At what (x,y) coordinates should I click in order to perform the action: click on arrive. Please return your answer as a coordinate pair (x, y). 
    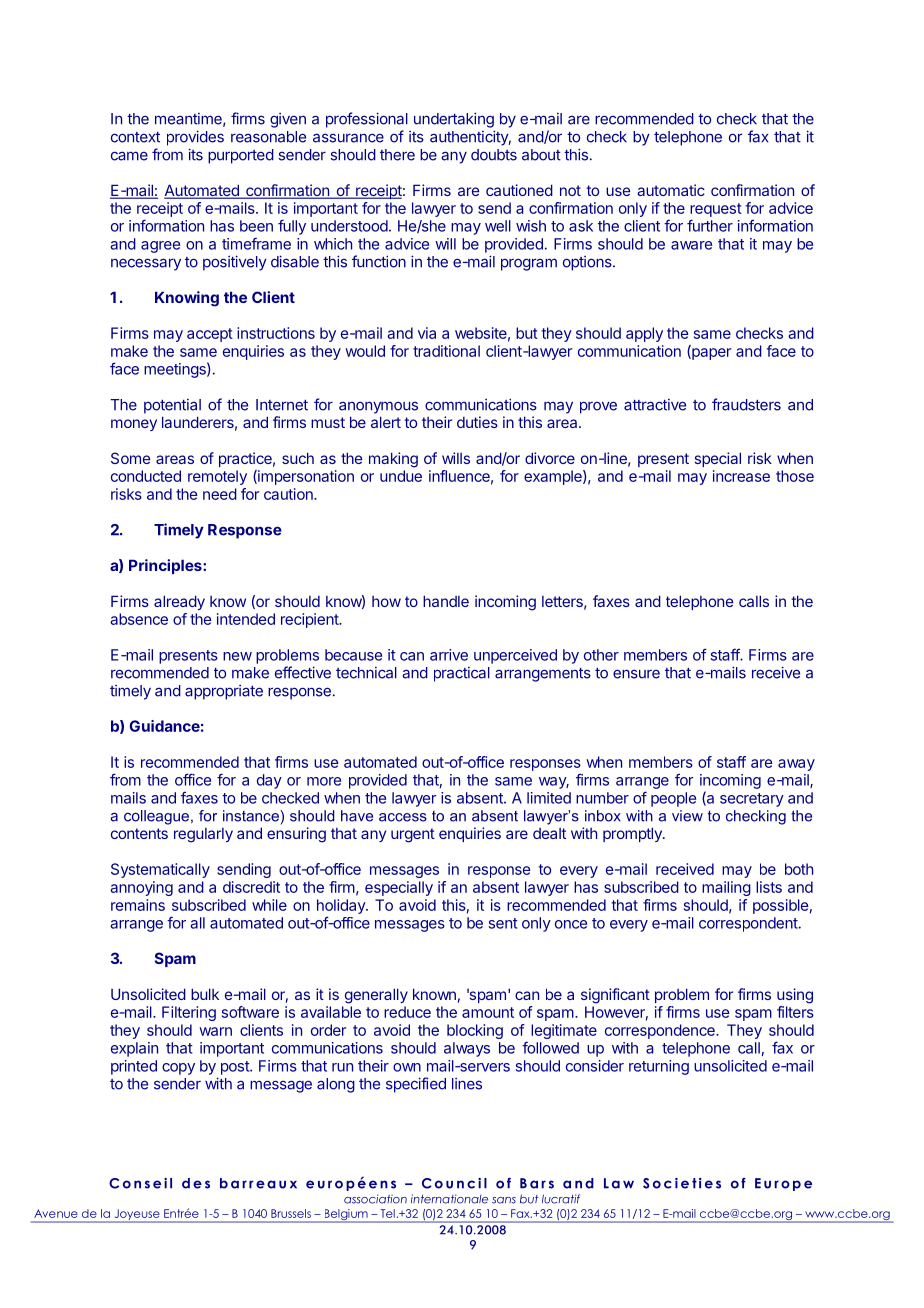
    Looking at the image, I should click on (449, 655).
